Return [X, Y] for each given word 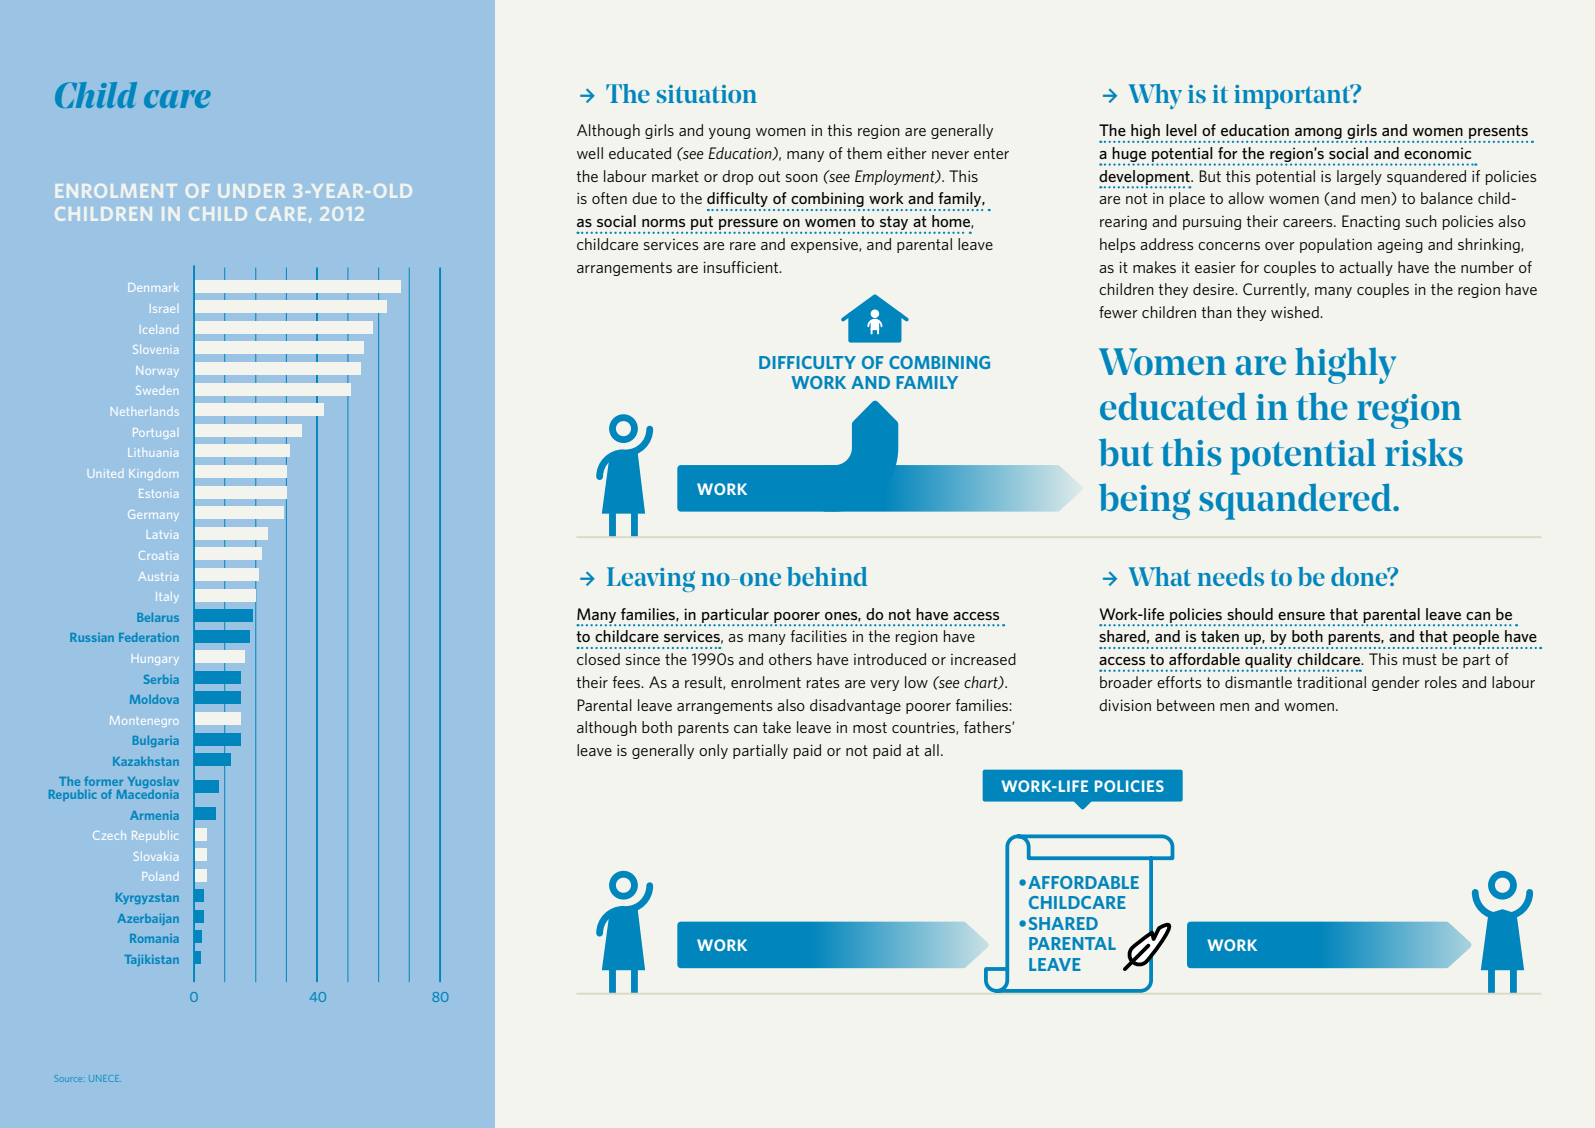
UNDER [252, 191]
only [713, 751]
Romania [154, 938]
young [729, 133]
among [1318, 135]
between [1186, 705]
